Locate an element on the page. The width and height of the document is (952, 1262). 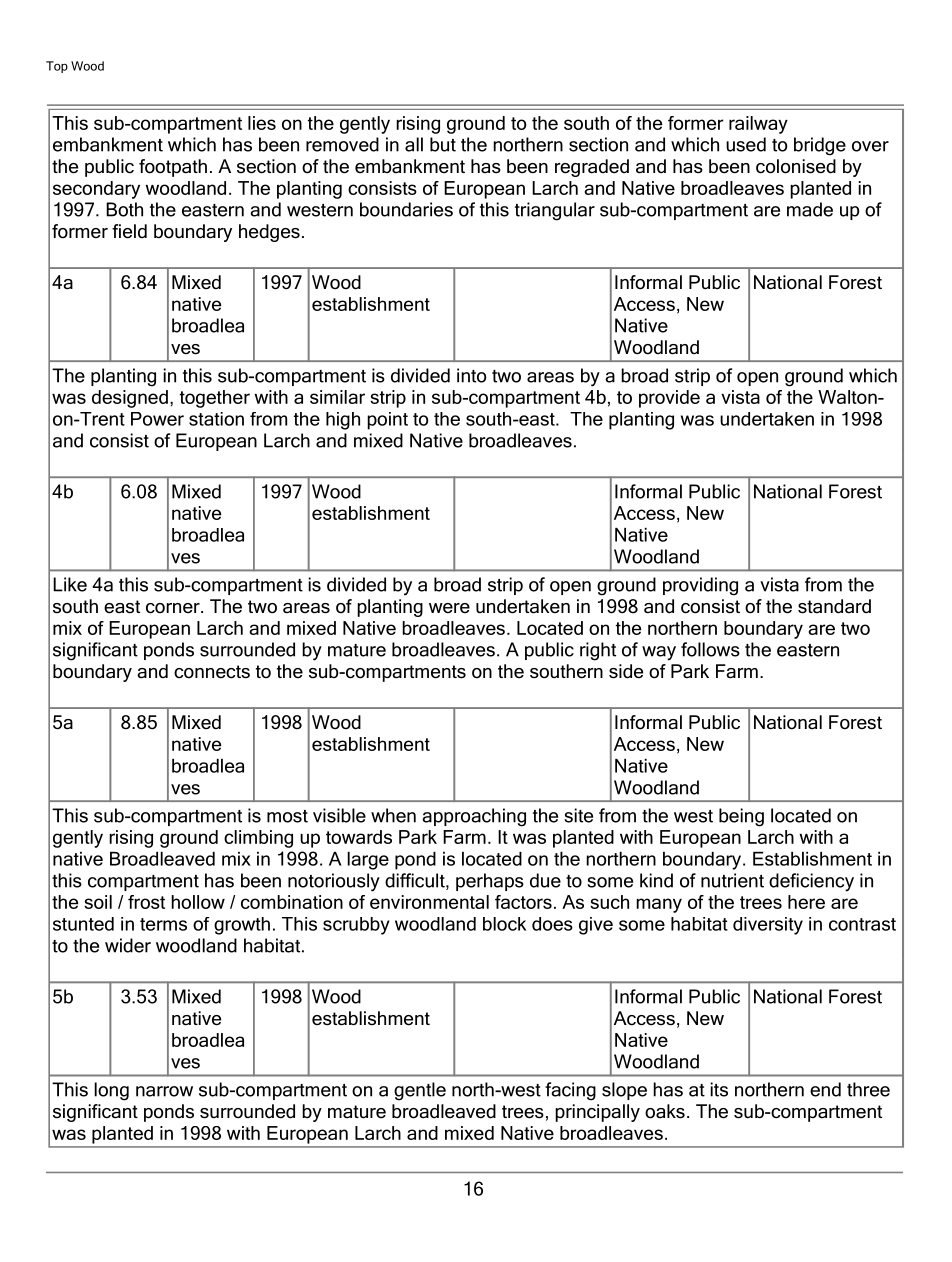
but is located at coordinates (443, 144).
